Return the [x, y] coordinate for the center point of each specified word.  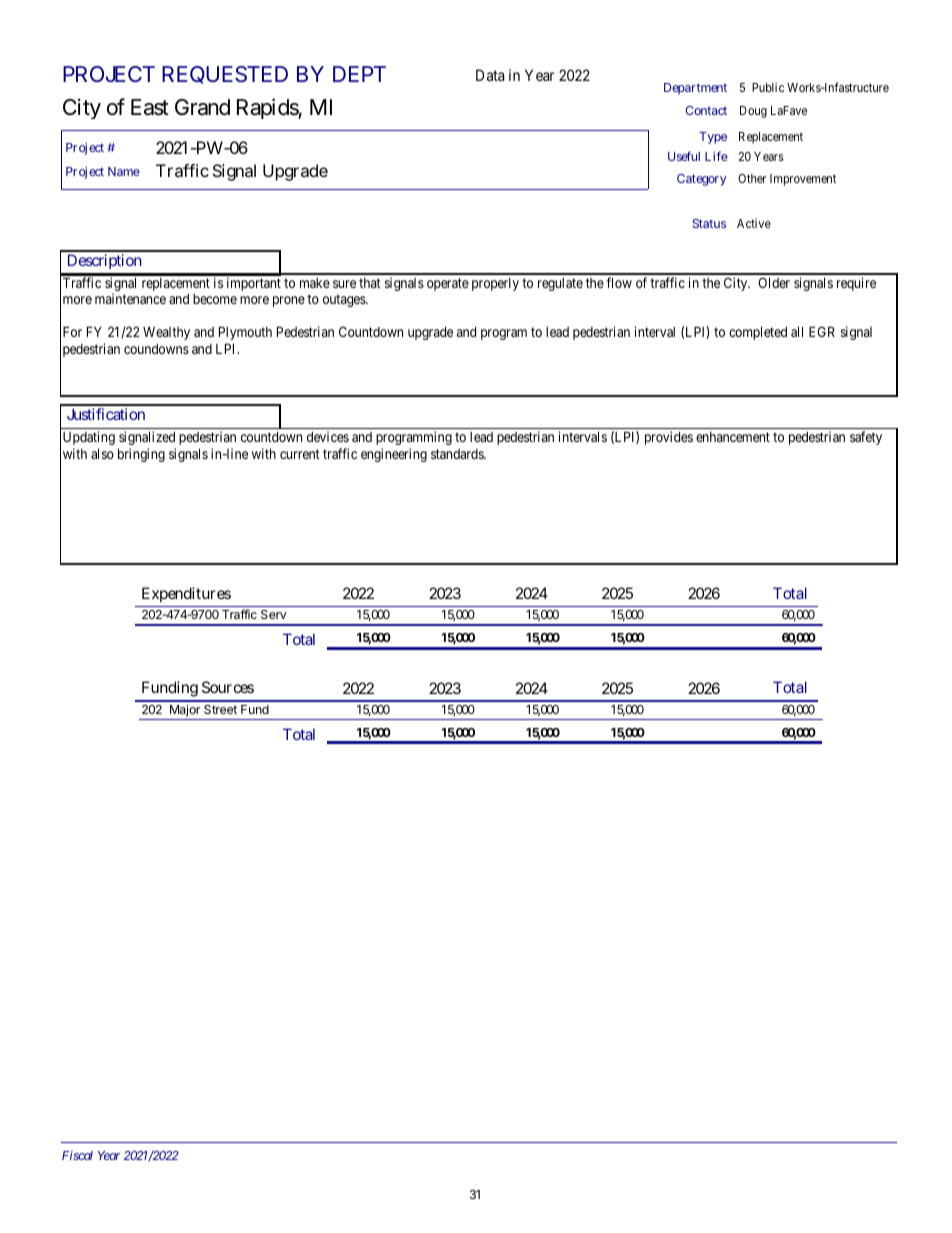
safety [866, 438]
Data [490, 75]
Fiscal [77, 1155]
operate [448, 284]
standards [458, 454]
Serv [274, 614]
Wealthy [166, 333]
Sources [228, 687]
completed [758, 333]
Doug [753, 112]
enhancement [733, 437]
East [150, 107]
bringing [141, 455]
